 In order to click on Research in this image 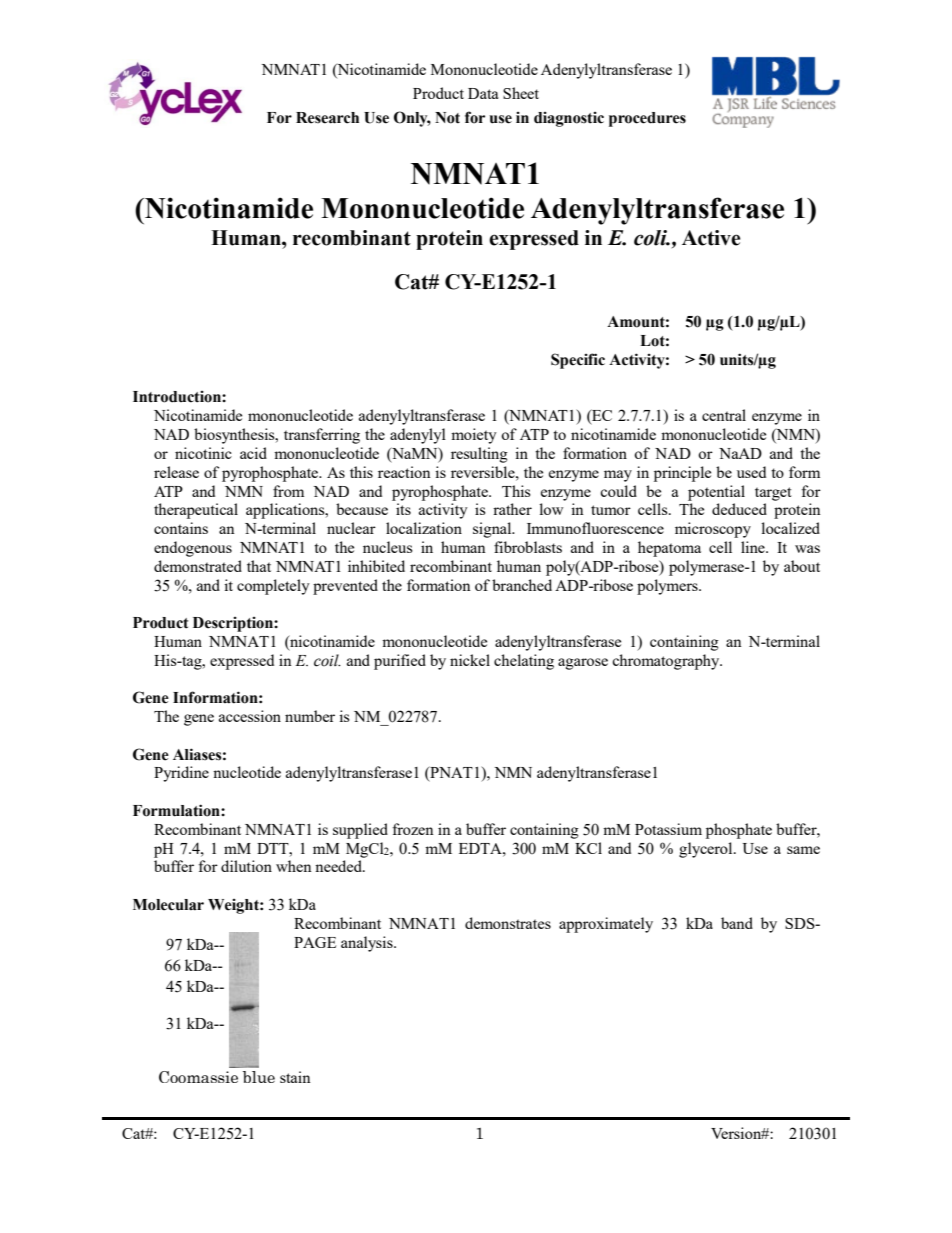, I will do `click(327, 118)`.
